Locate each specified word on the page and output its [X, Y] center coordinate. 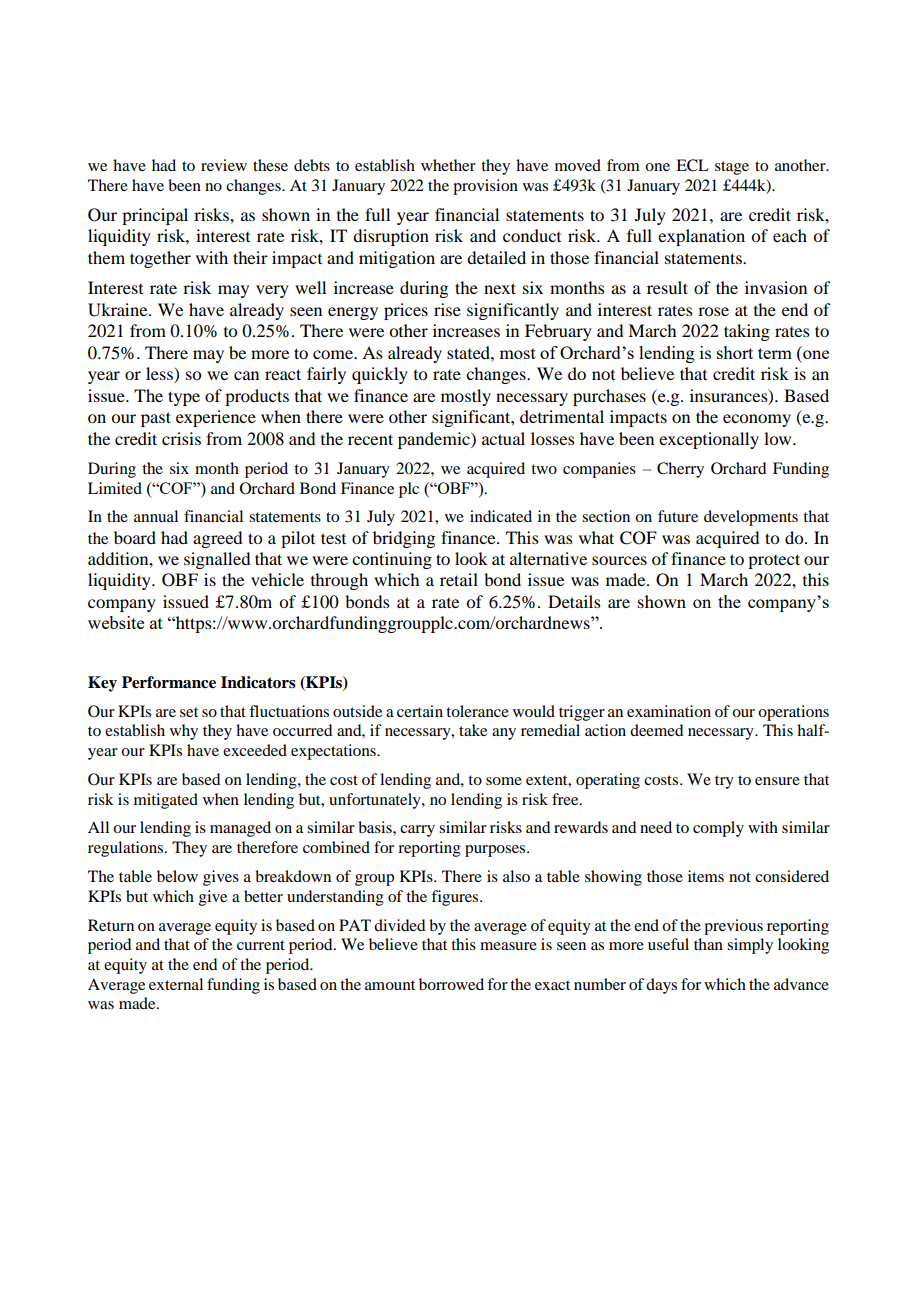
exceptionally [709, 440]
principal [155, 216]
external [176, 984]
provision [485, 187]
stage [732, 168]
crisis [181, 438]
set [189, 712]
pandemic [435, 440]
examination [669, 711]
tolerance [477, 711]
